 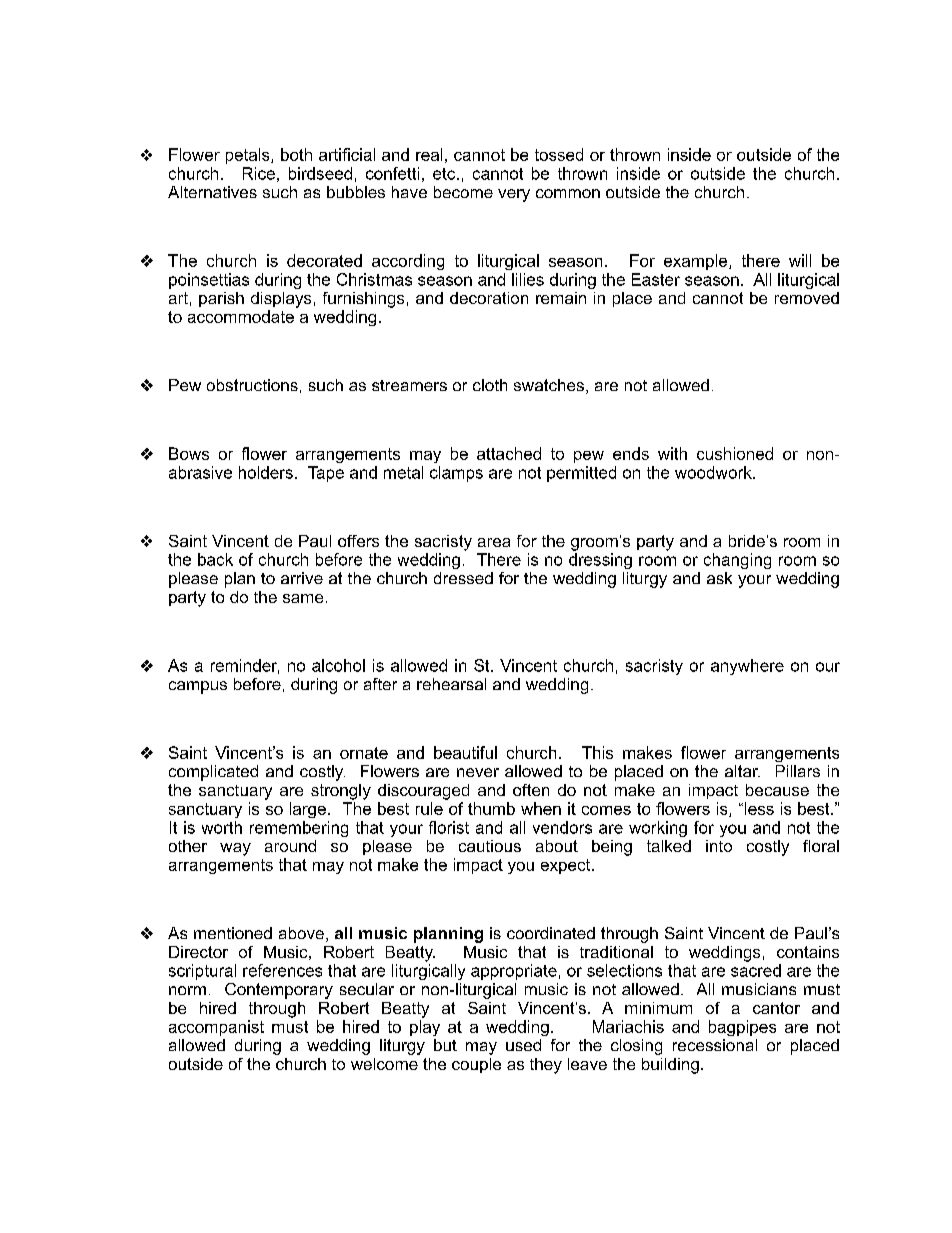 What do you see at coordinates (523, 1045) in the screenshot?
I see `used` at bounding box center [523, 1045].
